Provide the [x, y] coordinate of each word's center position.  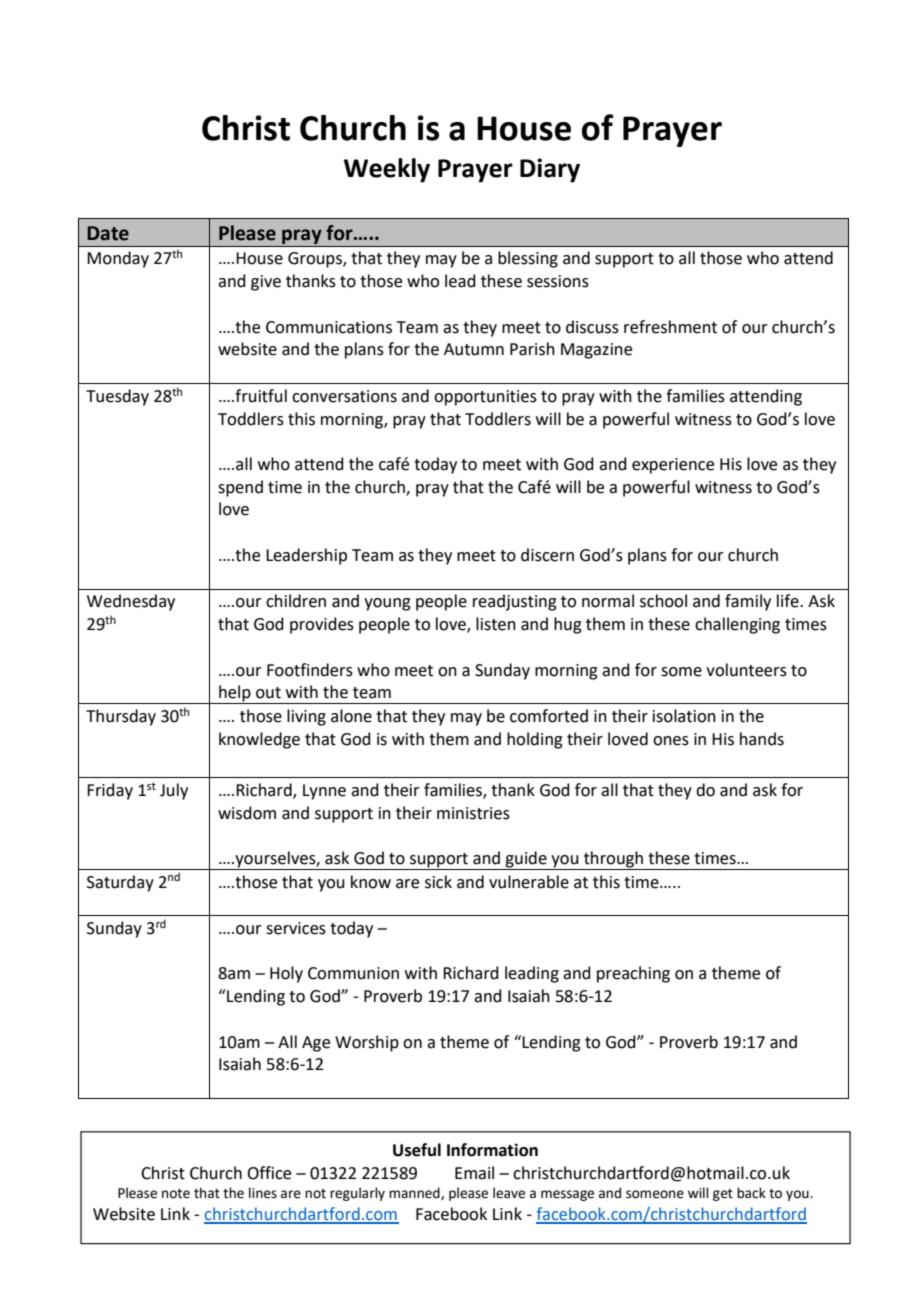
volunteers [746, 670]
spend [240, 488]
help [235, 694]
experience [673, 466]
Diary [550, 170]
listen [496, 624]
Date [108, 233]
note [176, 1194]
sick [438, 882]
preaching [633, 974]
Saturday [120, 883]
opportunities [485, 398]
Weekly [387, 170]
